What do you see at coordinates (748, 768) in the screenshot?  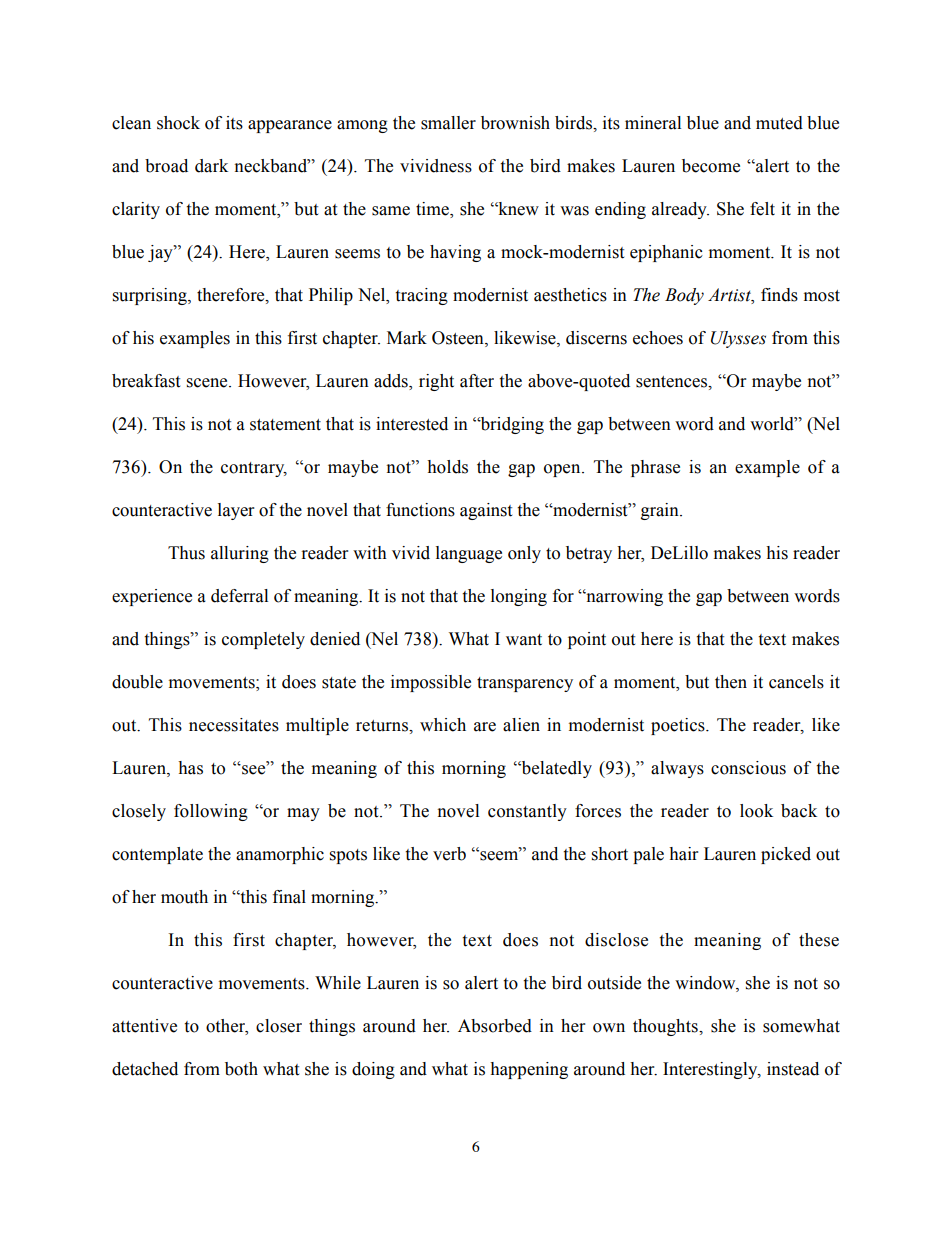 I see `conscious` at bounding box center [748, 768].
